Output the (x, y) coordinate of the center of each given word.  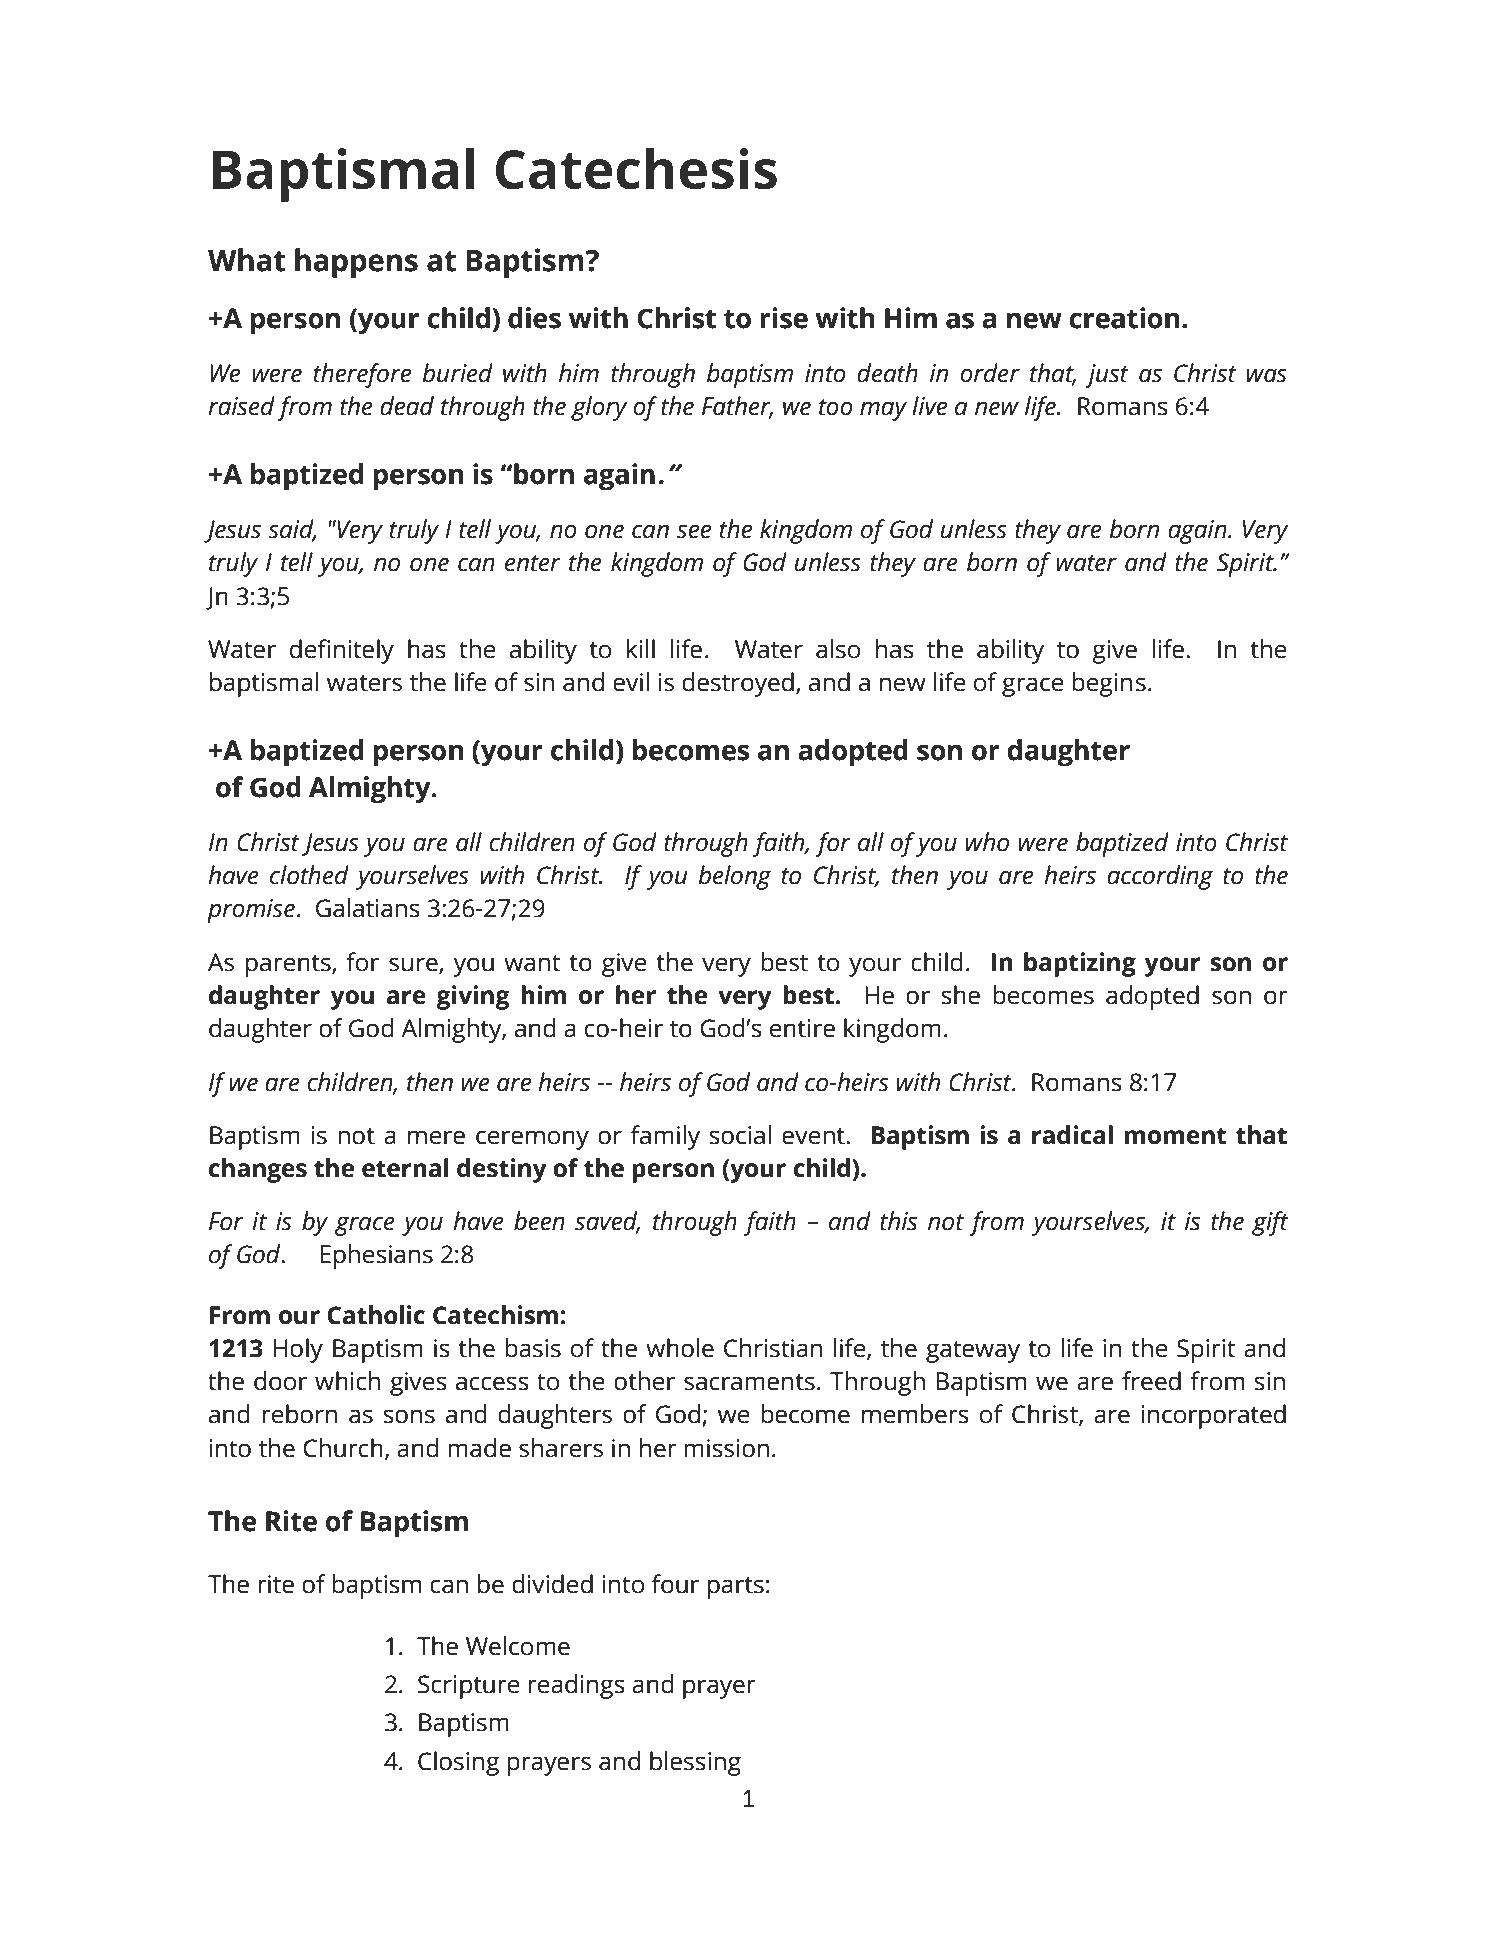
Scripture (468, 1687)
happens (356, 263)
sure (414, 965)
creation (1124, 318)
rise (784, 318)
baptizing (1080, 964)
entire (802, 1028)
